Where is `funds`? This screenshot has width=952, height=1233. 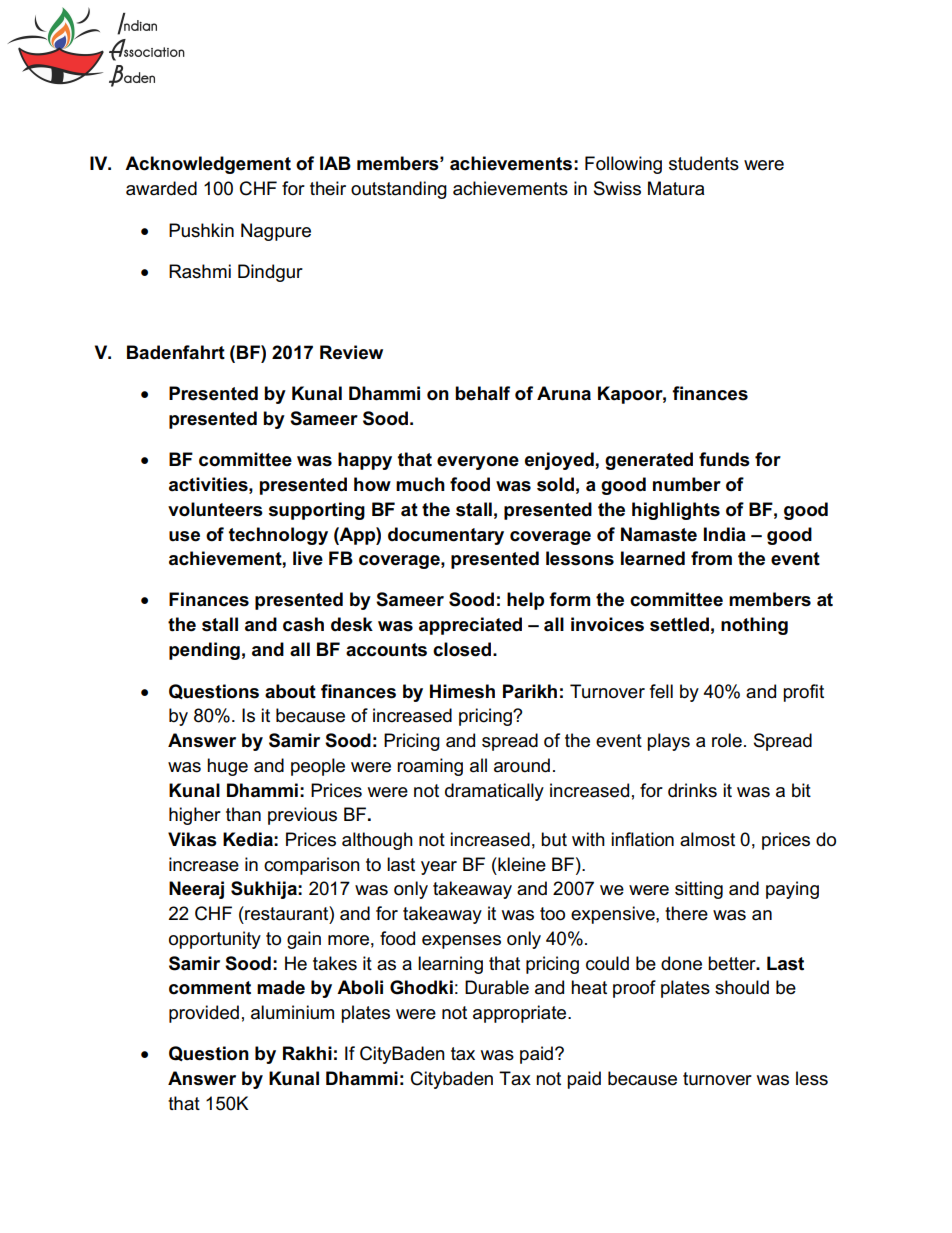
funds is located at coordinates (724, 459).
